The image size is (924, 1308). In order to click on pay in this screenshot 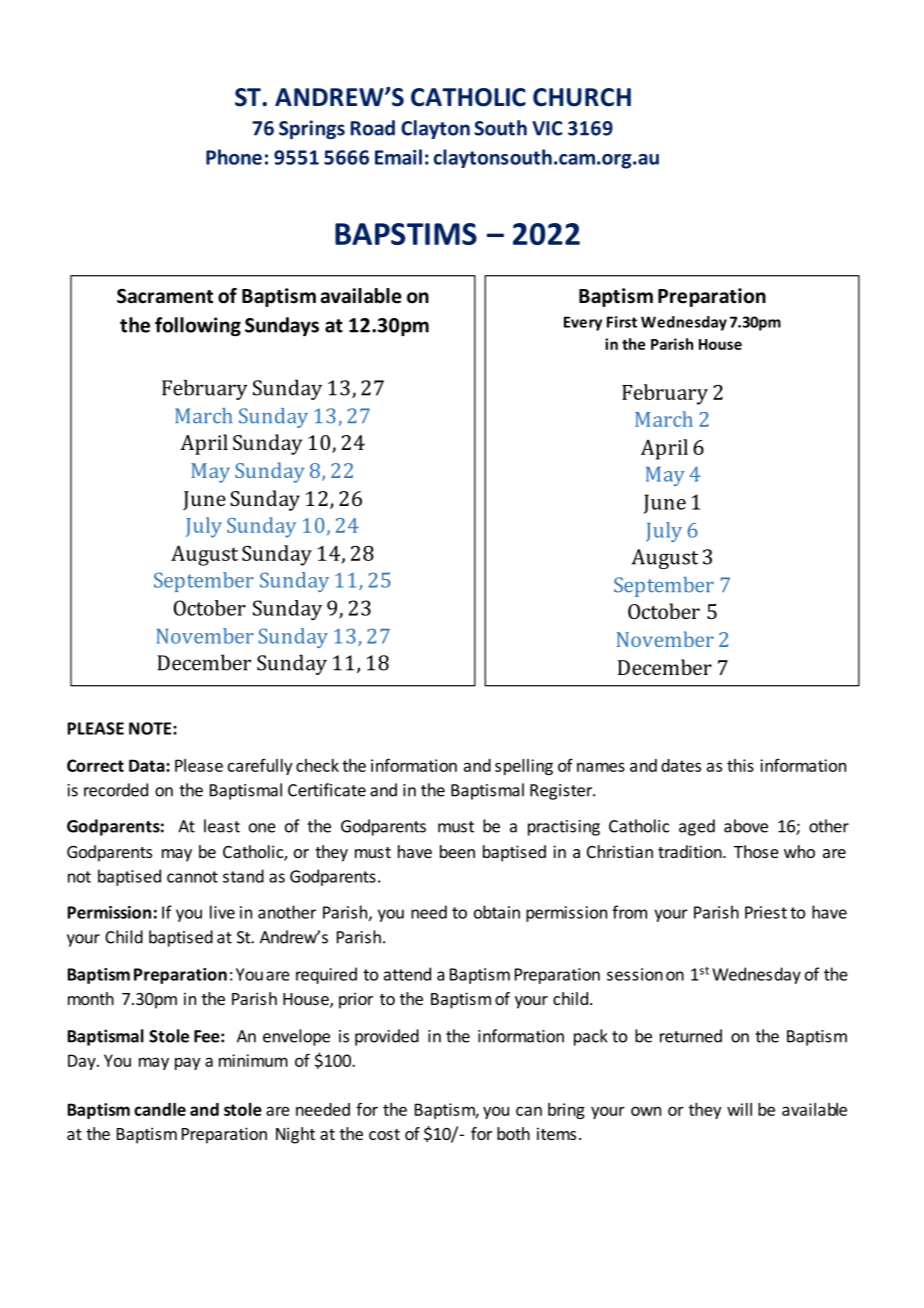, I will do `click(187, 1063)`.
